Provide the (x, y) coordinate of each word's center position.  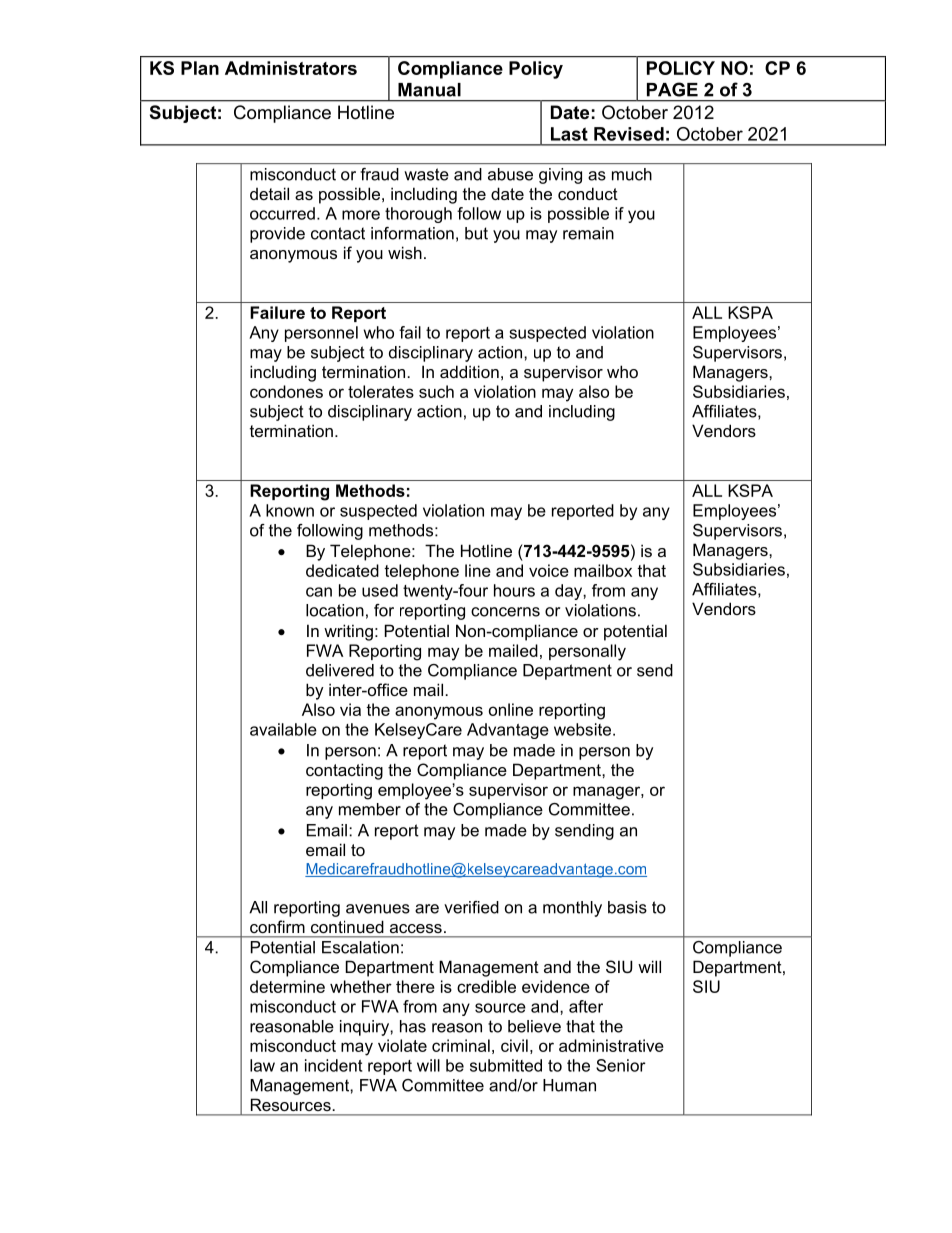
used (380, 590)
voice (549, 570)
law (262, 1065)
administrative (611, 1045)
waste (426, 174)
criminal (461, 1045)
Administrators (291, 68)
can (319, 592)
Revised (629, 134)
